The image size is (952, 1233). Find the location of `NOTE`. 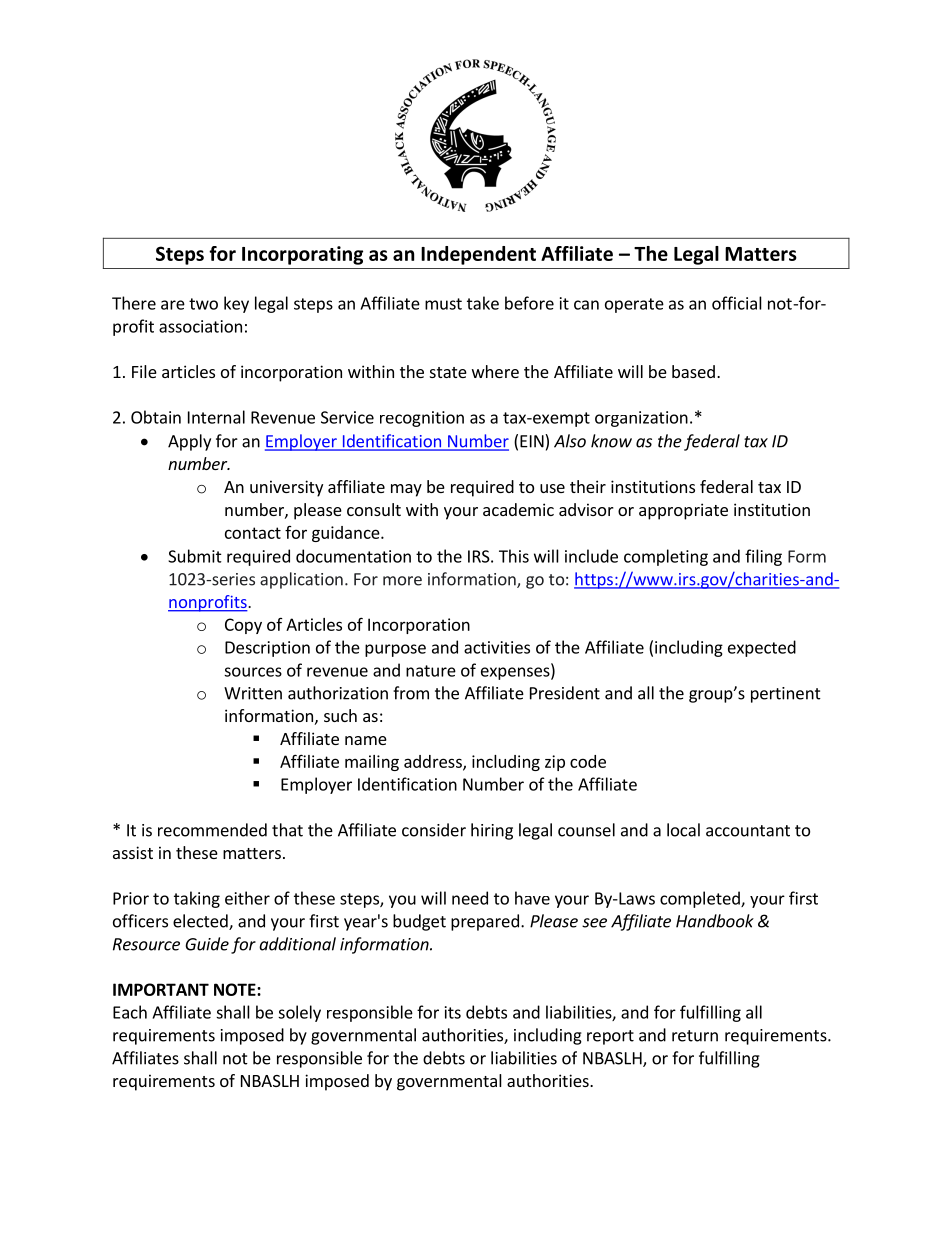

NOTE is located at coordinates (236, 989).
